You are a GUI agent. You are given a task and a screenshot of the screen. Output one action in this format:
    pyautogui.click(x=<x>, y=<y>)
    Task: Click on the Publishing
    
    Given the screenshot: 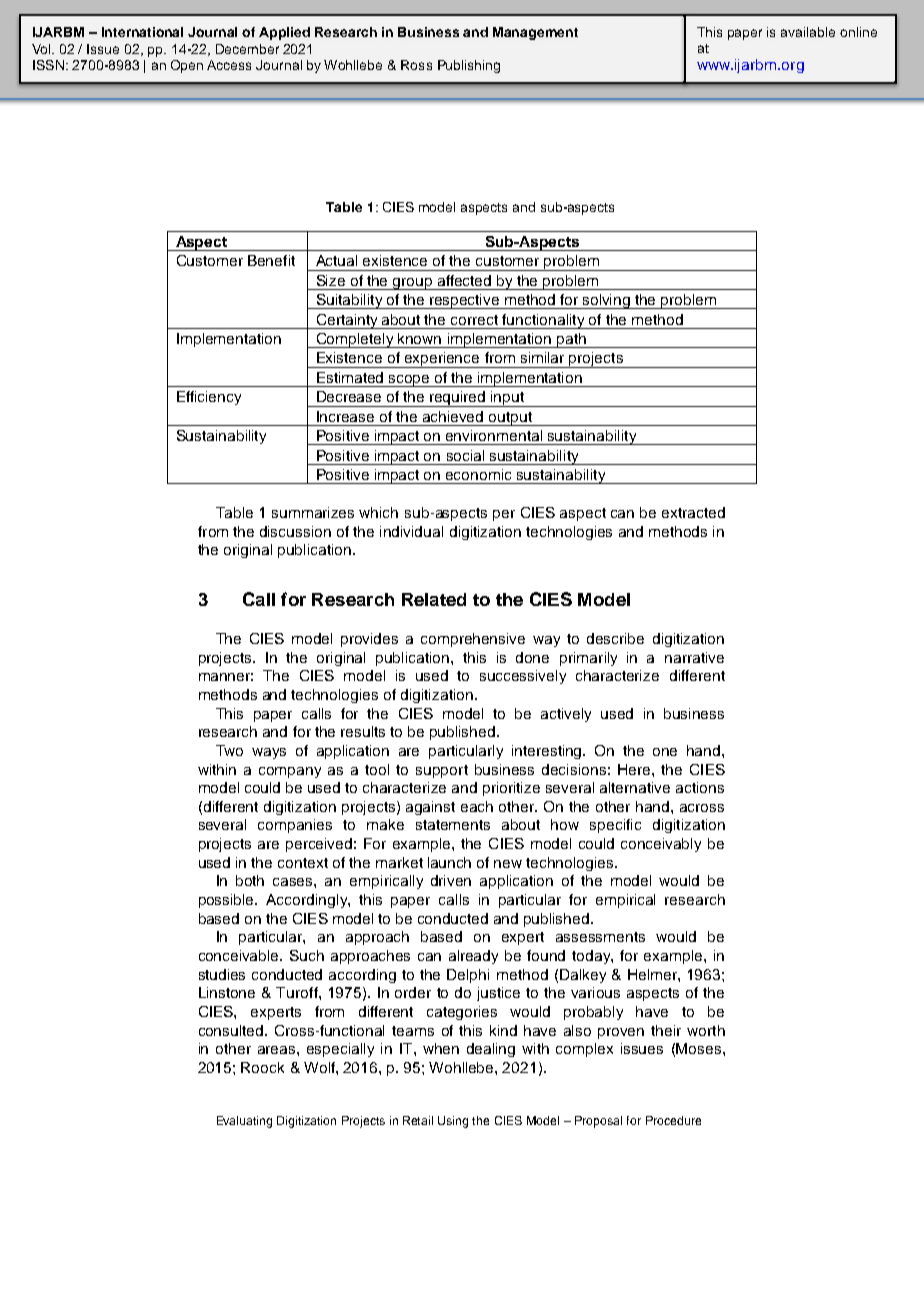 What is the action you would take?
    pyautogui.click(x=469, y=66)
